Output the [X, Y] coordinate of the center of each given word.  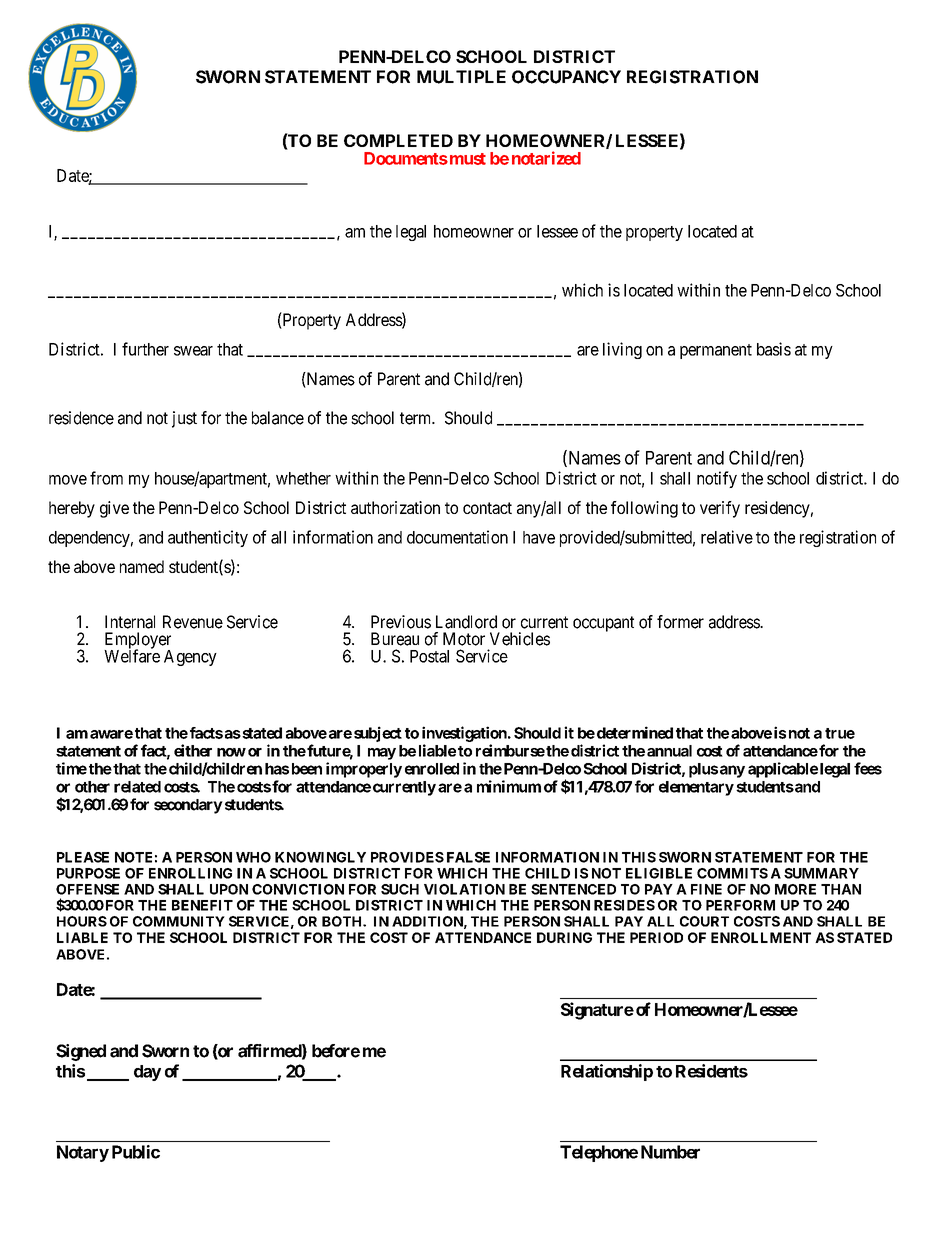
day [147, 1073]
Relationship [607, 1072]
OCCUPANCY [566, 77]
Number [670, 1152]
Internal [130, 622]
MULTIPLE [461, 77]
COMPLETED [398, 140]
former [680, 622]
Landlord [466, 622]
